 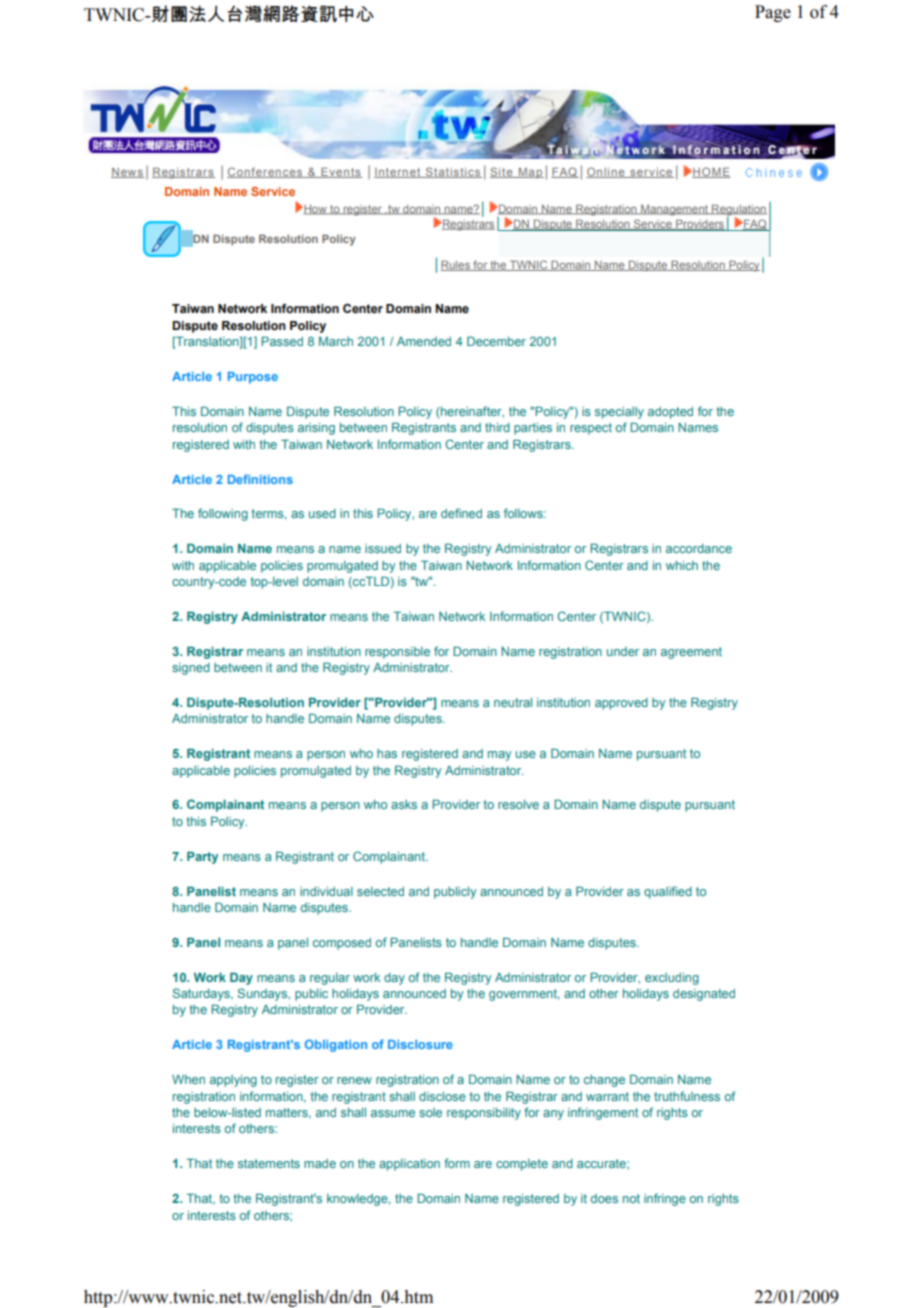 What do you see at coordinates (682, 565) in the screenshot?
I see `which` at bounding box center [682, 565].
